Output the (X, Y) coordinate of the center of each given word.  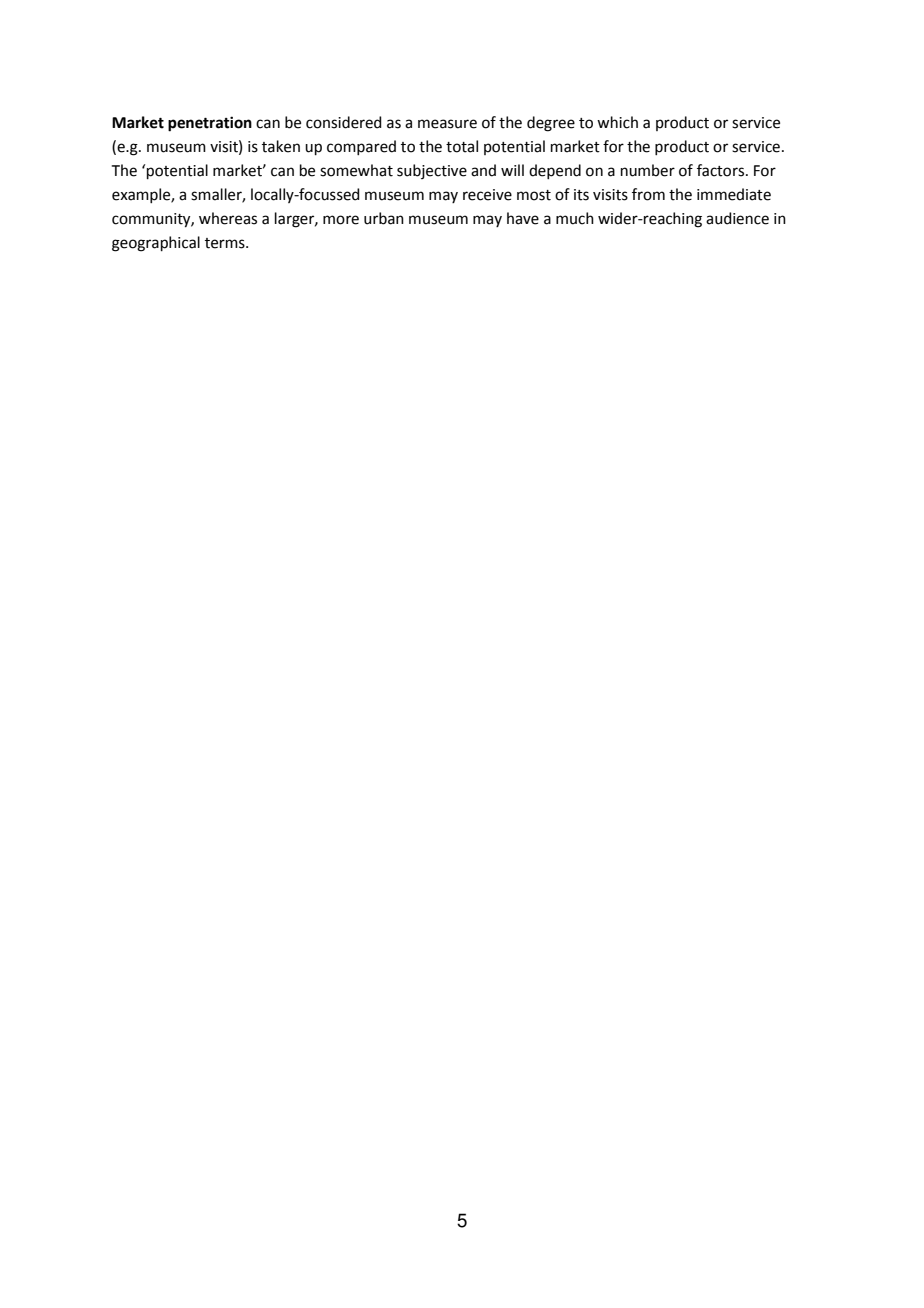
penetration (210, 124)
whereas (228, 218)
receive (487, 195)
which (617, 122)
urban (384, 218)
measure (447, 124)
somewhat (356, 170)
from (648, 194)
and (483, 170)
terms (226, 243)
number (648, 170)
